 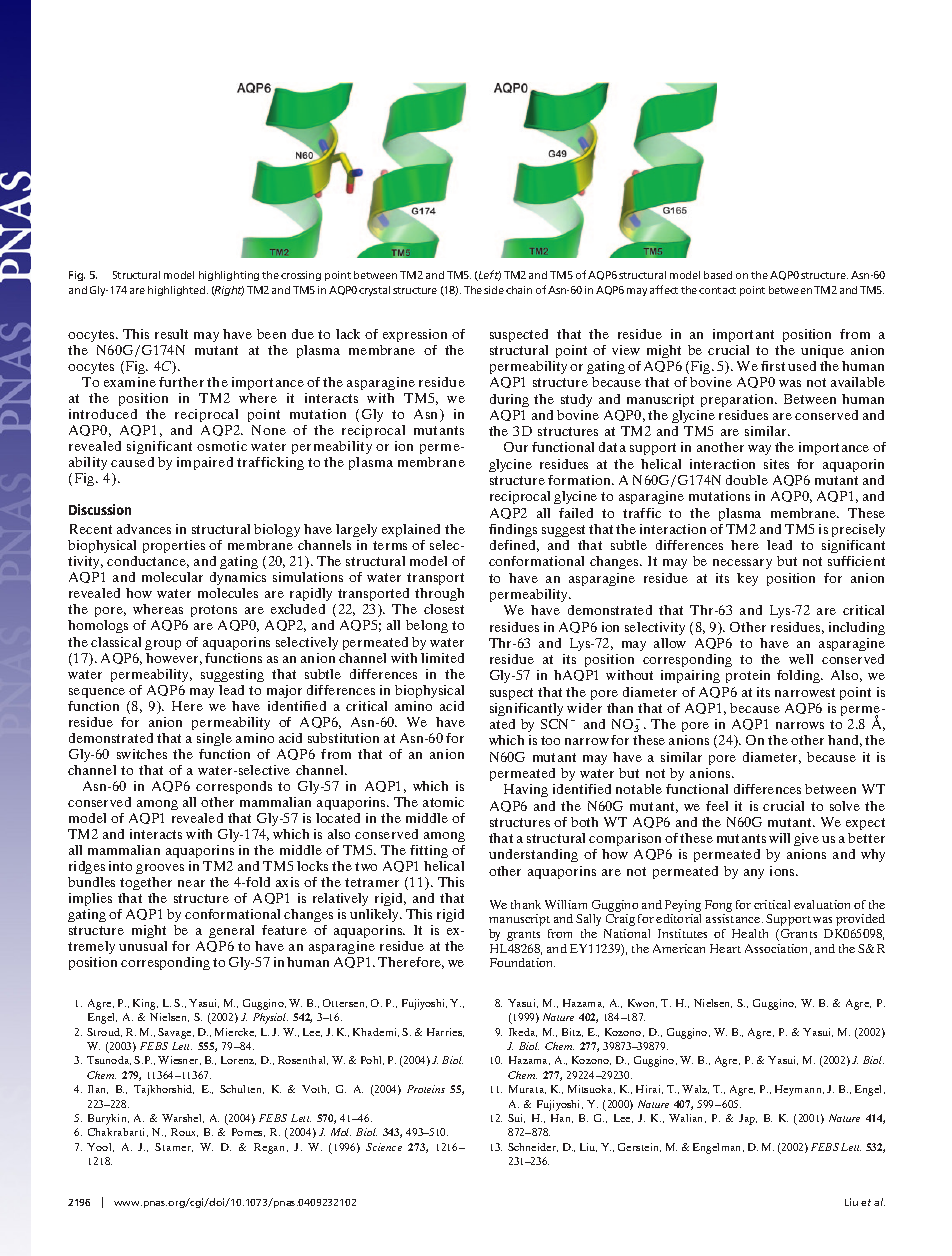 What do you see at coordinates (516, 447) in the document?
I see `Our` at bounding box center [516, 447].
